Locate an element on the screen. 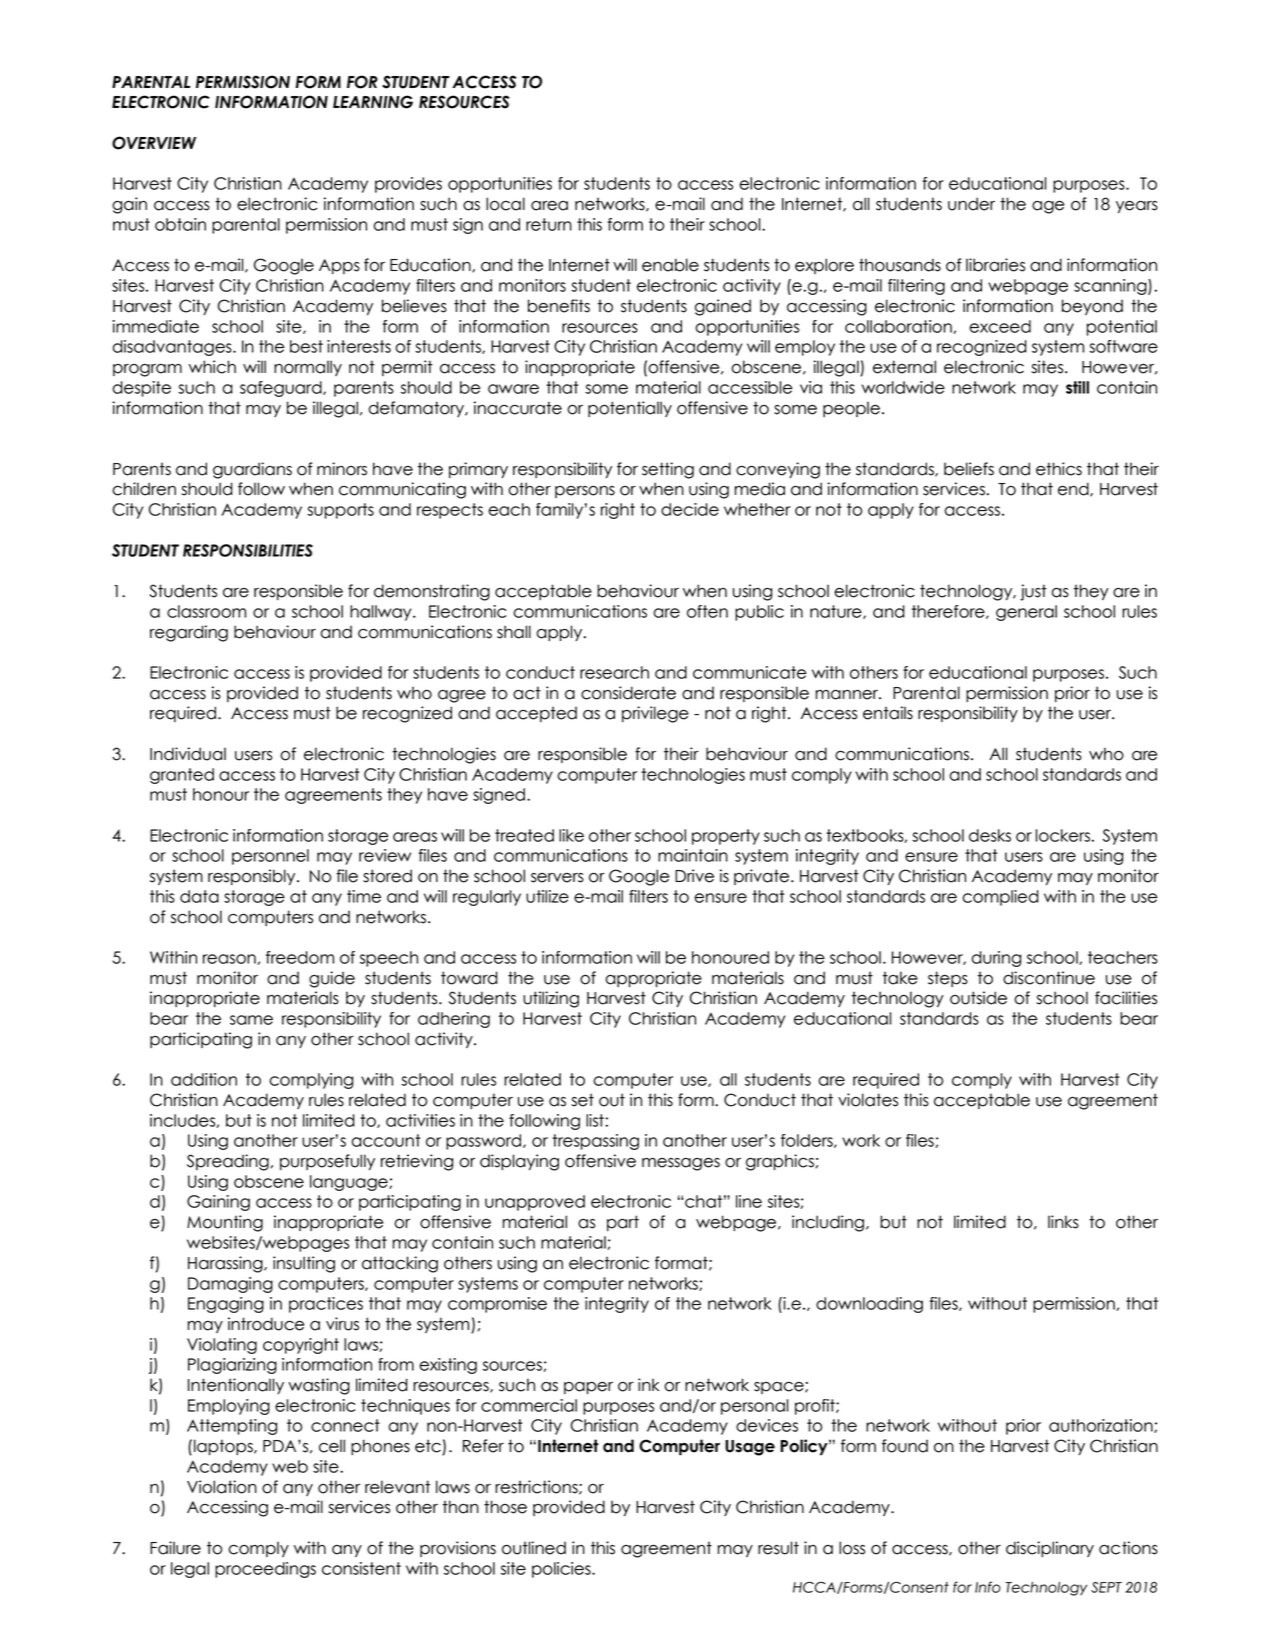 The width and height of the screenshot is (1270, 1644). proceedings is located at coordinates (265, 1570).
